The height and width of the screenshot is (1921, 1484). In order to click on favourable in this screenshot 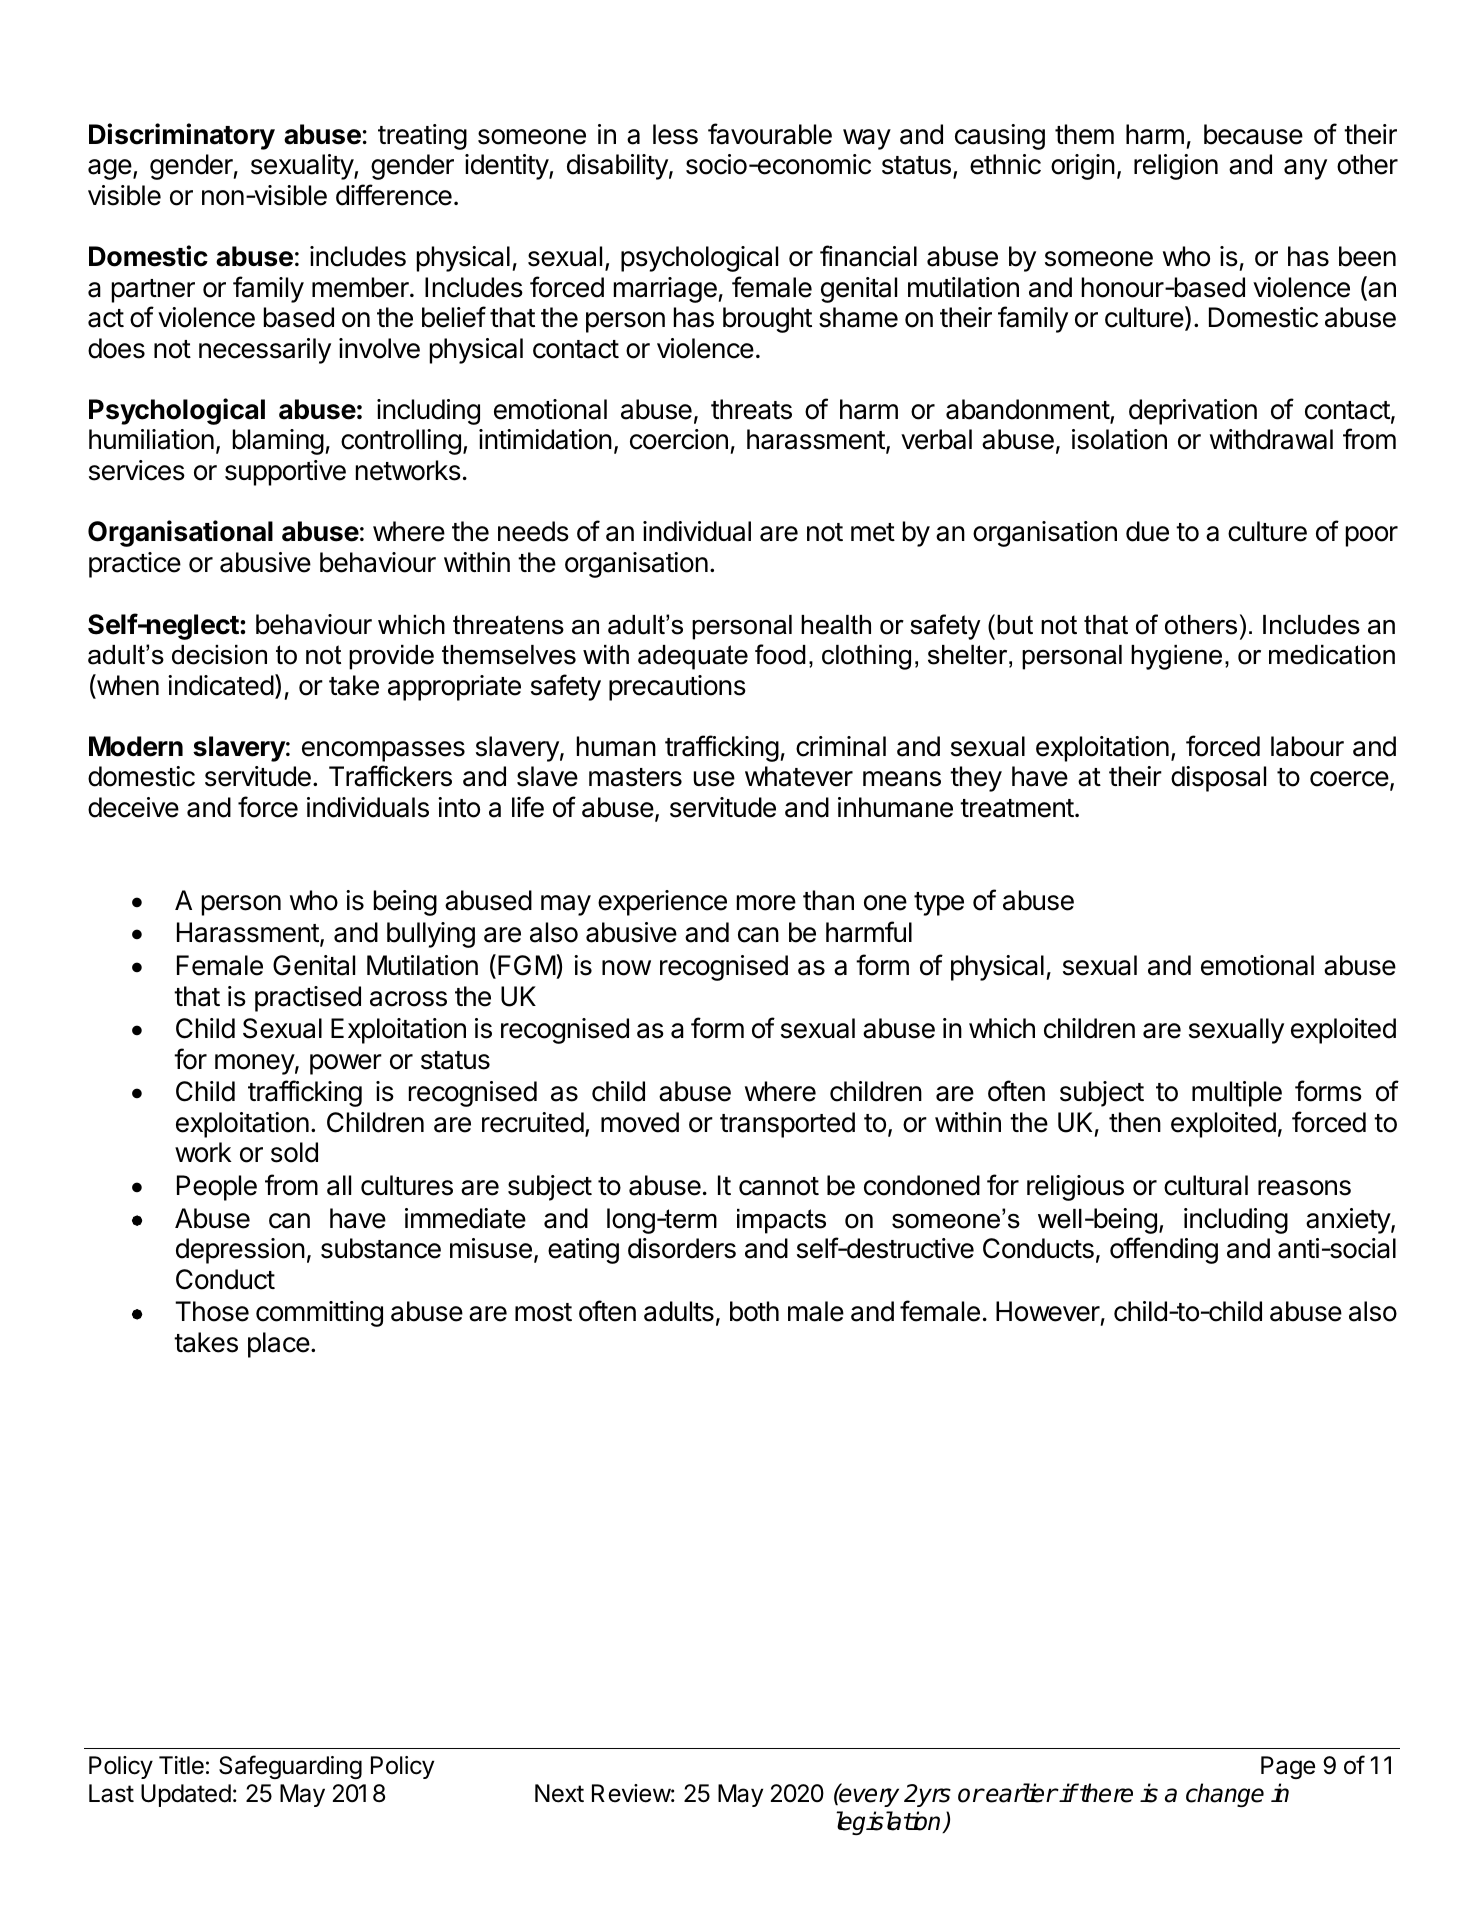, I will do `click(770, 134)`.
